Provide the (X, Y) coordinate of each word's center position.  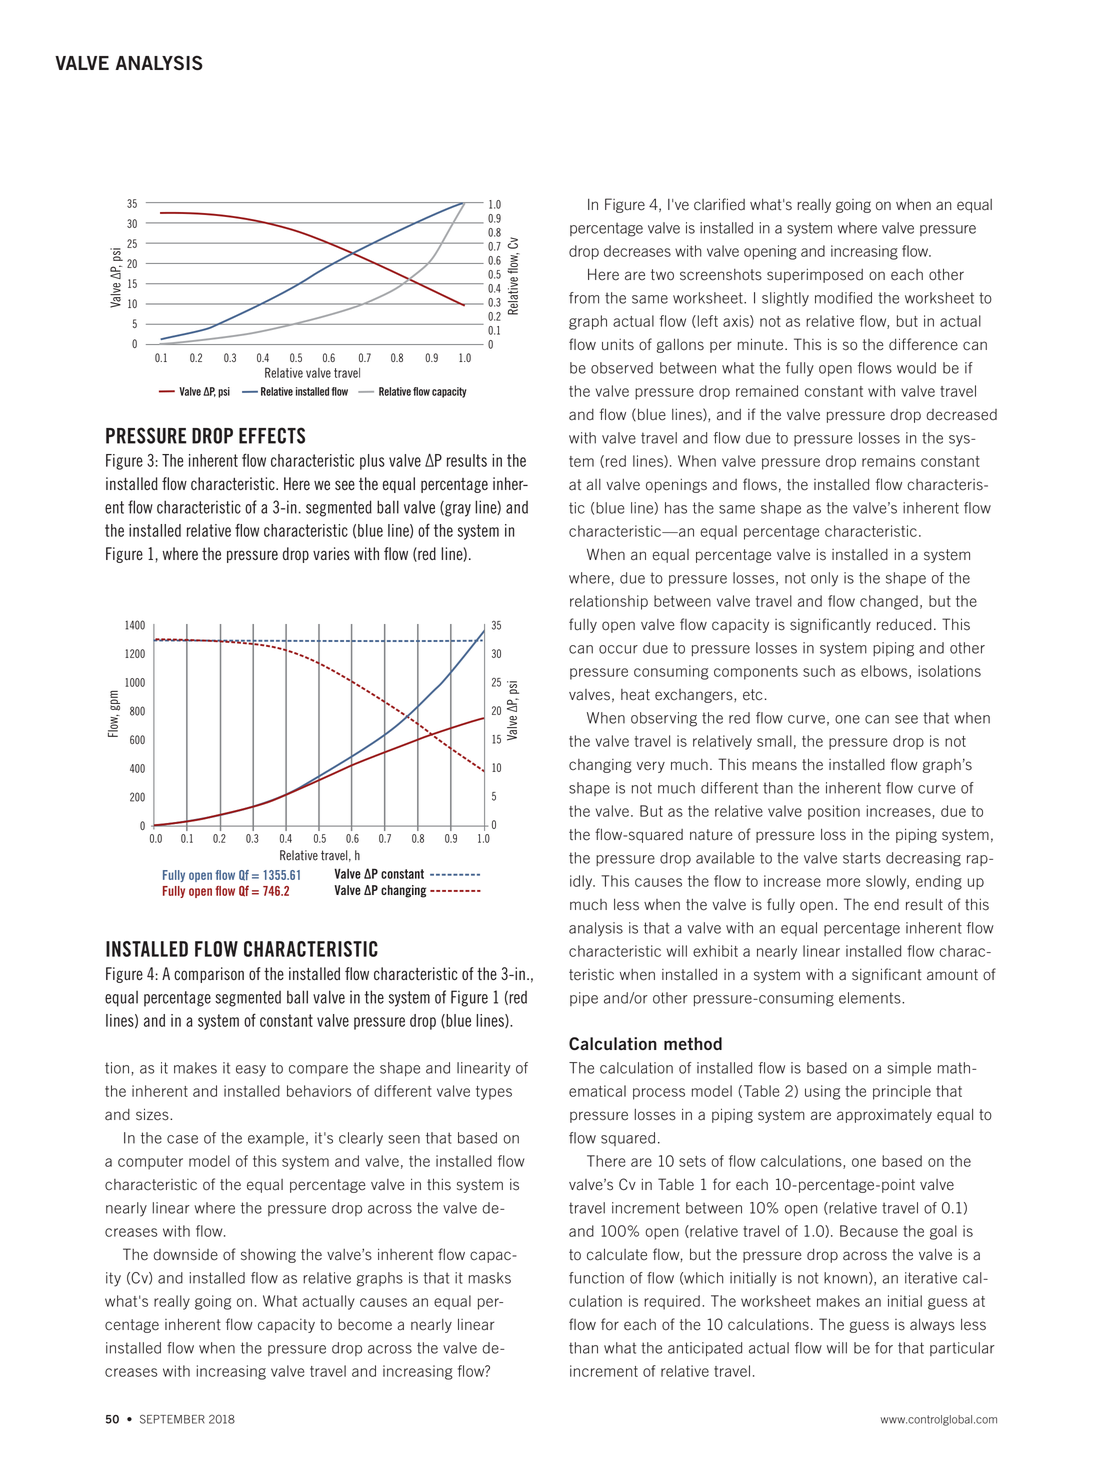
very (651, 767)
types (494, 1093)
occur (618, 649)
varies (331, 553)
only (824, 579)
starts (862, 858)
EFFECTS (272, 435)
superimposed (815, 276)
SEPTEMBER (172, 1419)
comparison (209, 975)
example (276, 1139)
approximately (884, 1116)
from (584, 298)
